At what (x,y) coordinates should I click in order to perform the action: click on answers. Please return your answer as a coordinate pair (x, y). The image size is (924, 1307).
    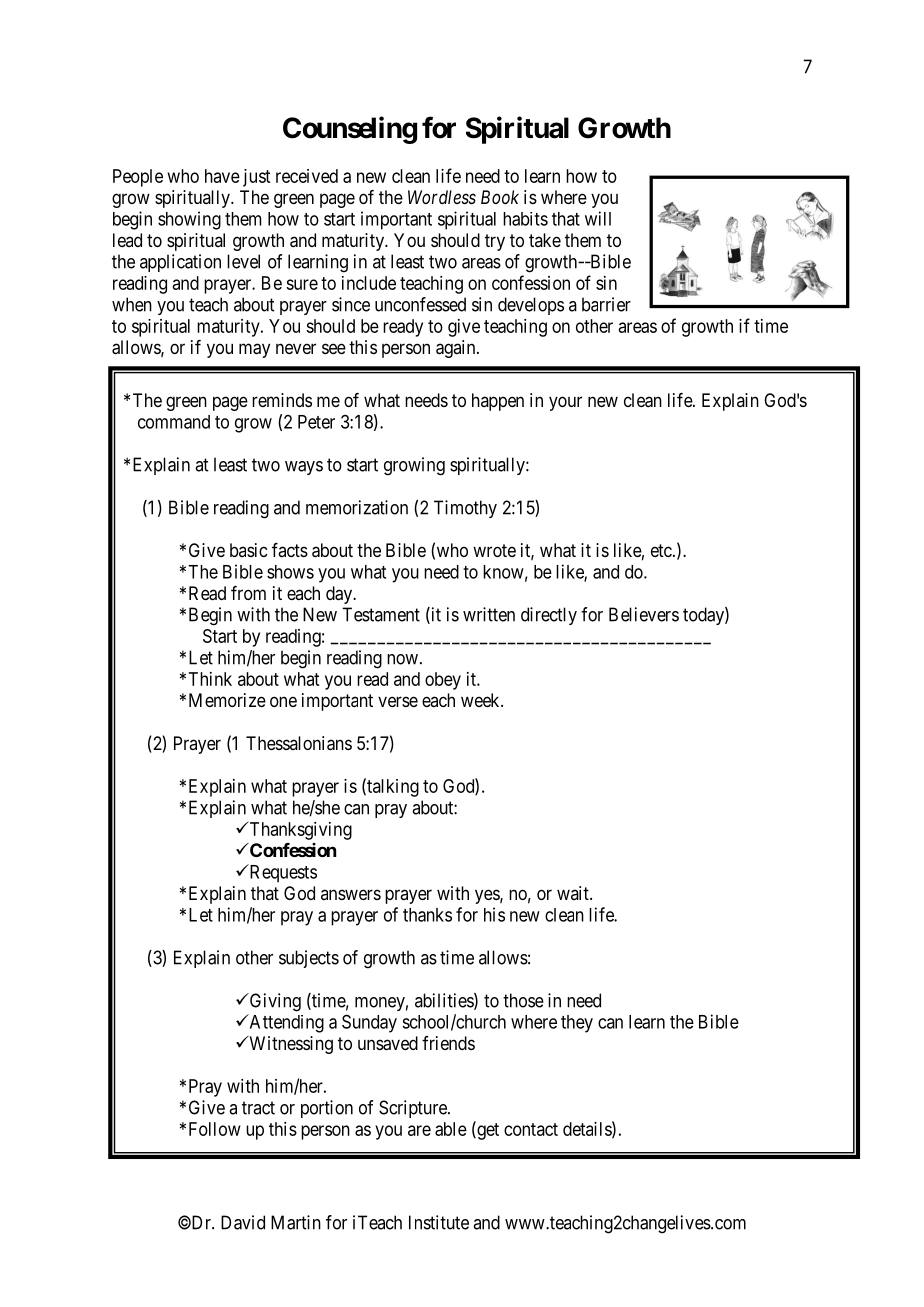
    Looking at the image, I should click on (351, 894).
